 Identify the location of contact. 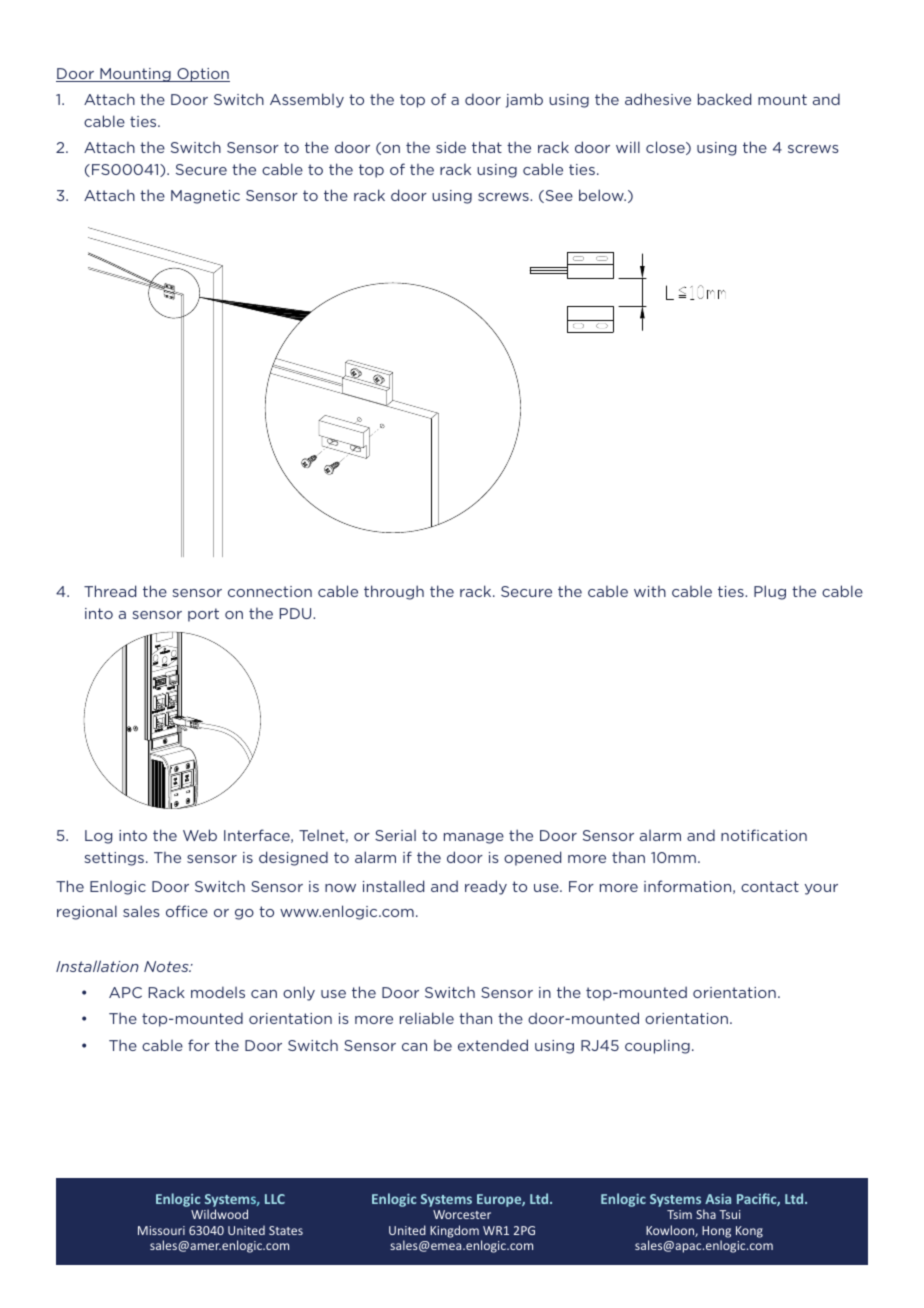
(770, 886).
